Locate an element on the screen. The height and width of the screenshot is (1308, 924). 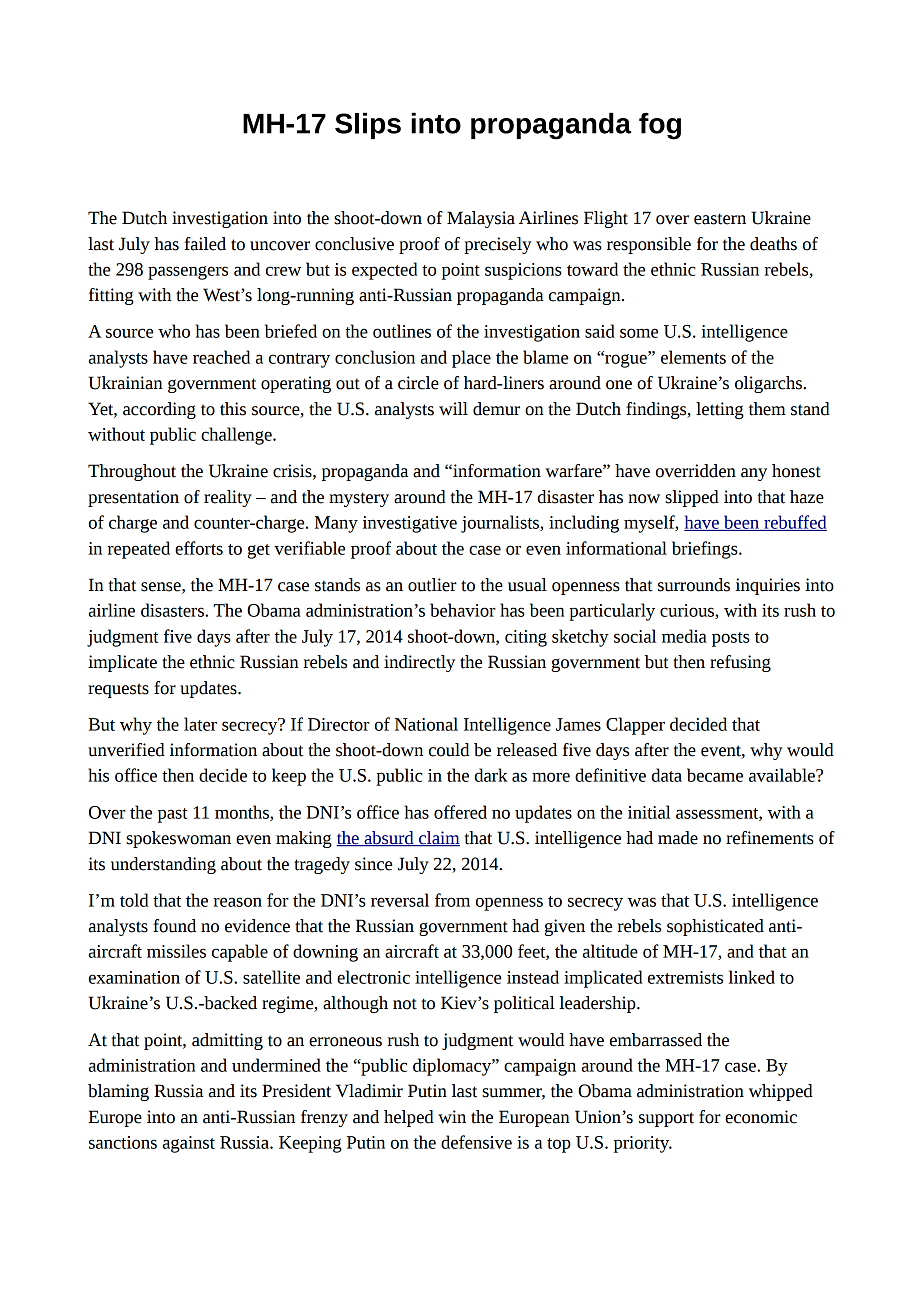
against is located at coordinates (189, 1144).
